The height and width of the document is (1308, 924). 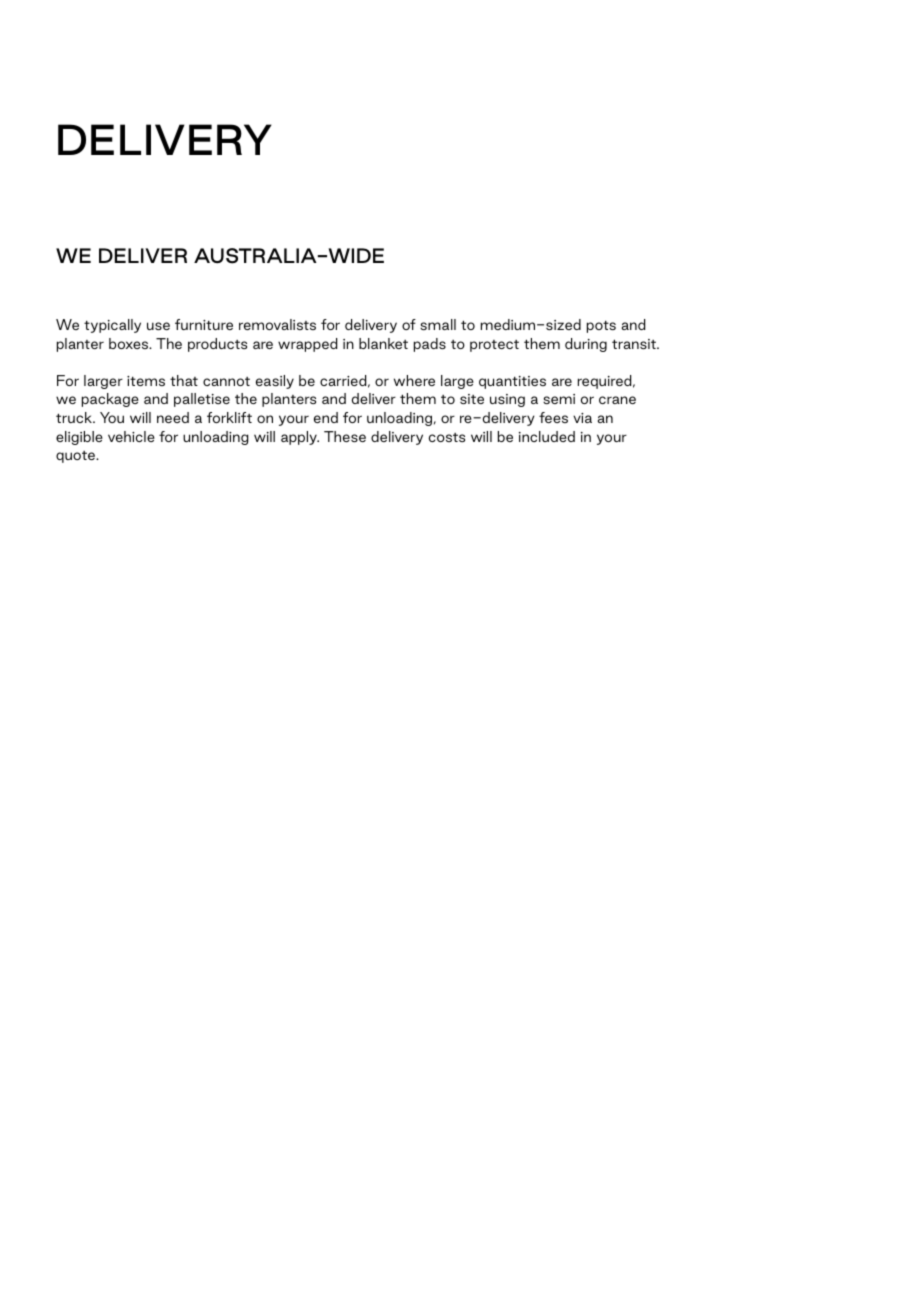 What do you see at coordinates (76, 457) in the document?
I see `quote` at bounding box center [76, 457].
